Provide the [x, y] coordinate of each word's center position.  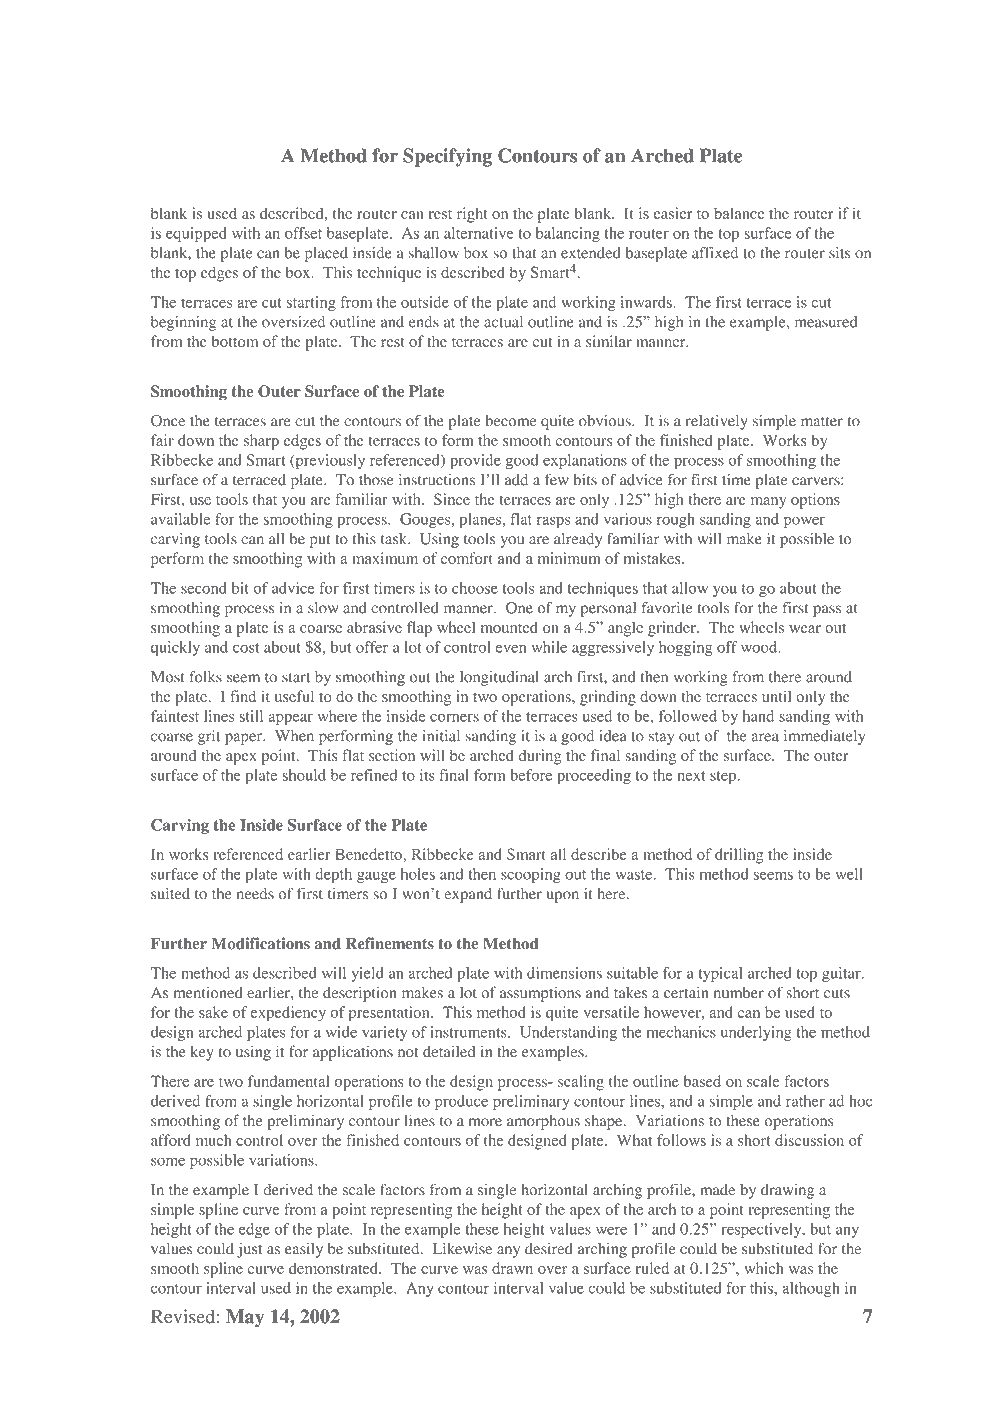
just [249, 1250]
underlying [756, 1033]
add [516, 480]
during [540, 757]
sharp [261, 442]
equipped [196, 234]
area [765, 737]
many [768, 503]
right [472, 215]
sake [213, 1012]
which [764, 1268]
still [251, 716]
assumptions [540, 994]
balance [739, 213]
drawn [512, 1268]
